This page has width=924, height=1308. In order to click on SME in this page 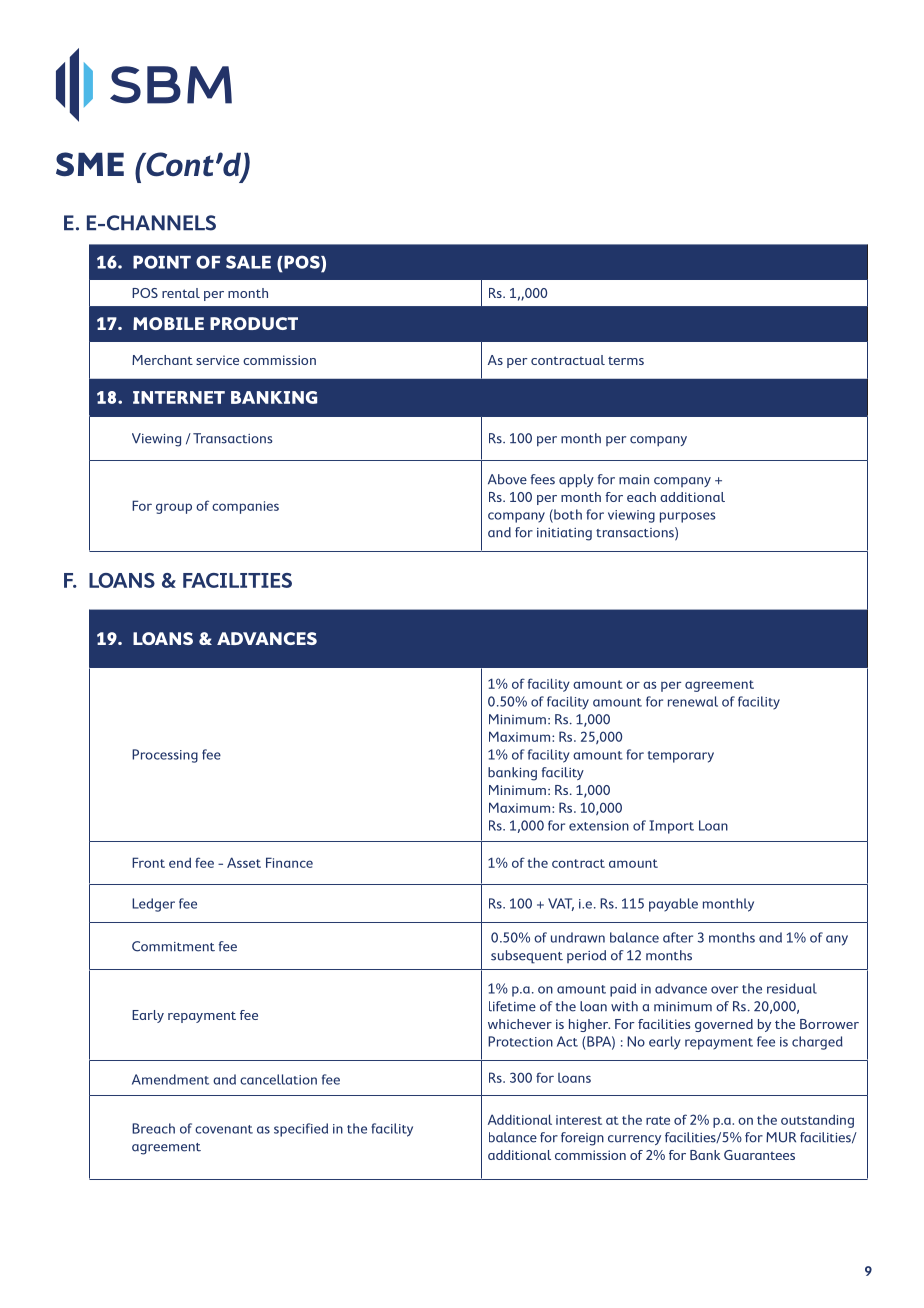, I will do `click(90, 164)`.
